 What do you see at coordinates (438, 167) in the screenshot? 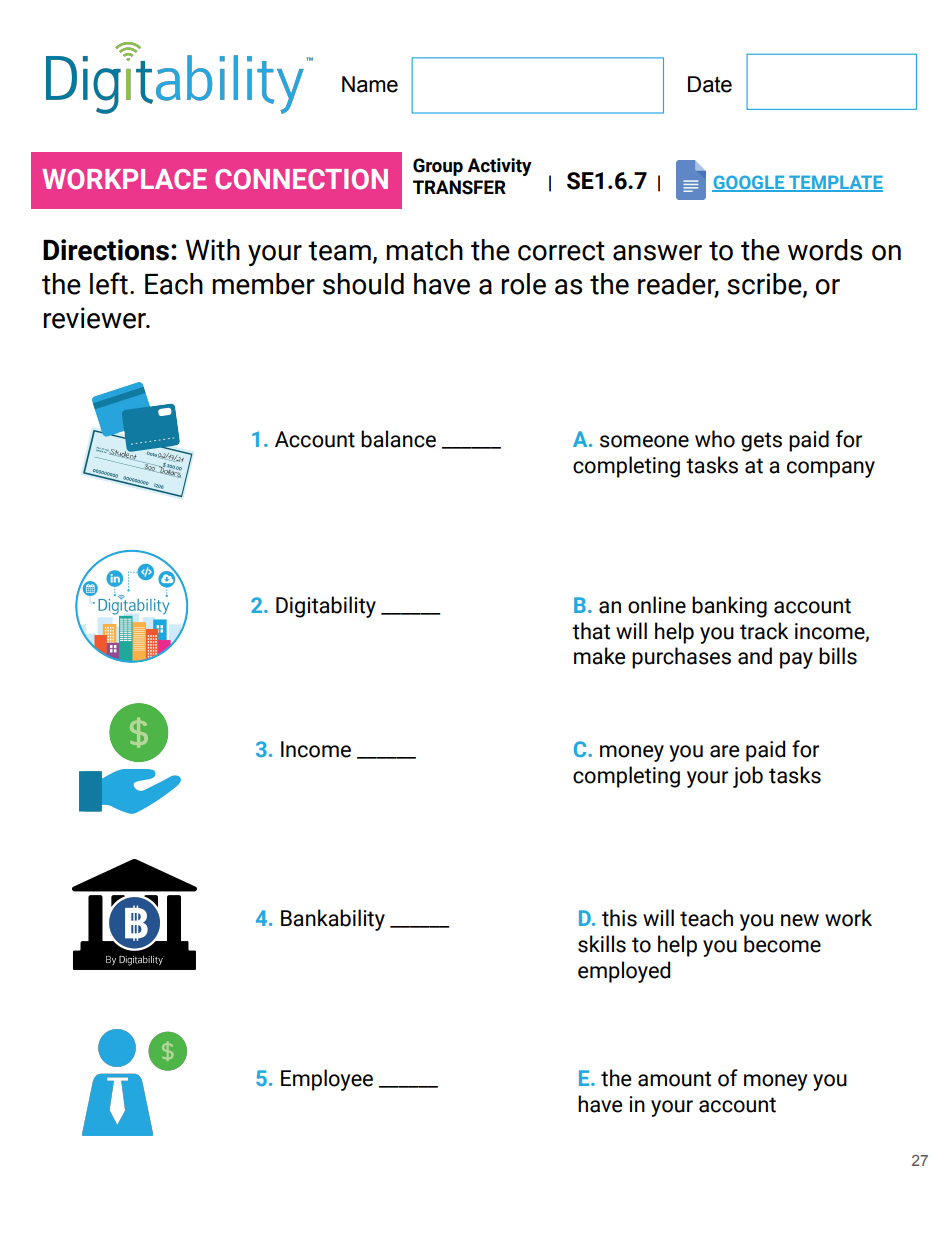
I see `Group` at bounding box center [438, 167].
